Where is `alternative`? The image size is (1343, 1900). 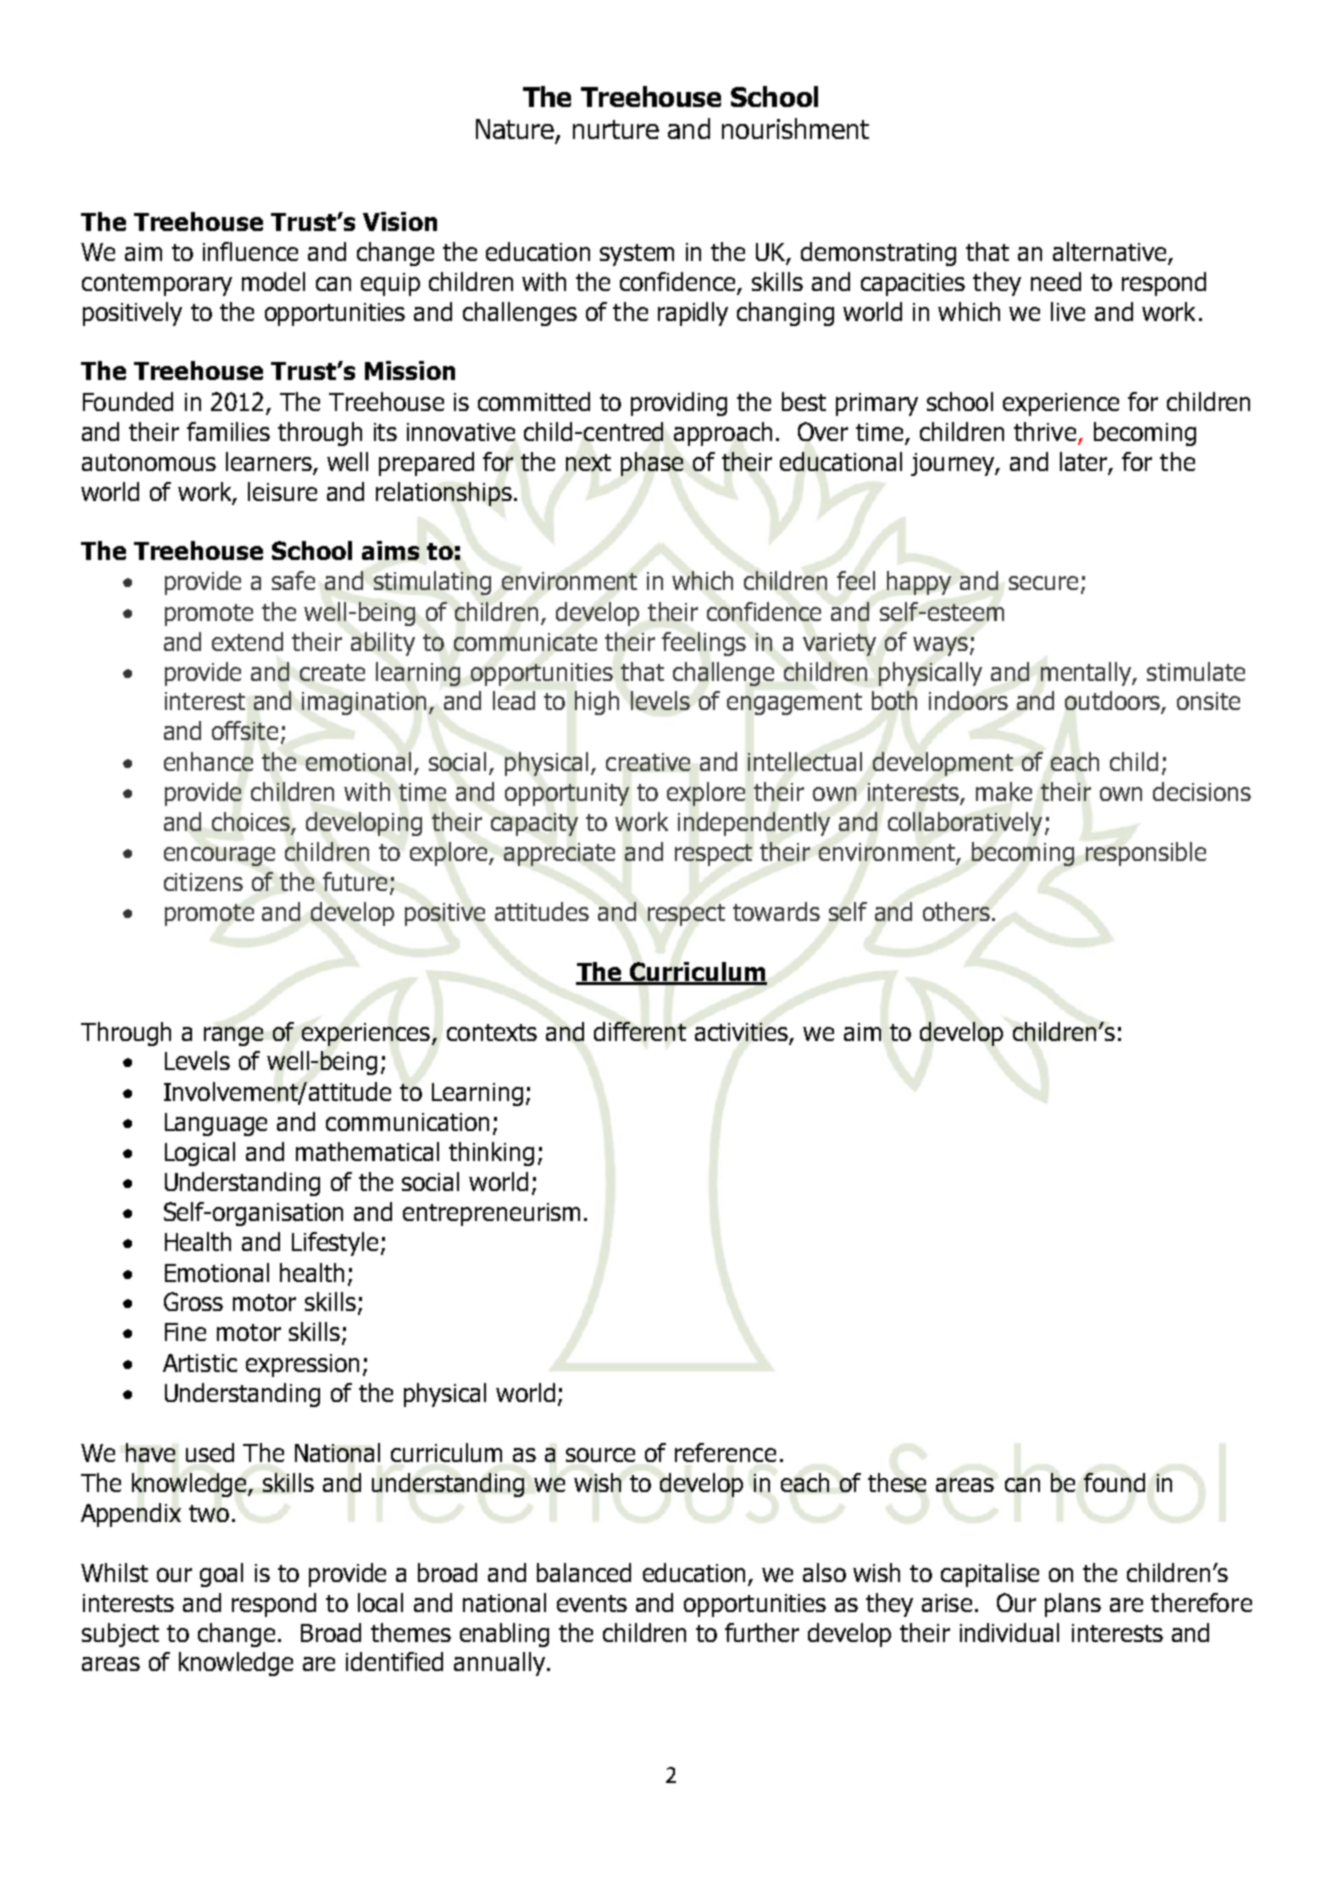
alternative is located at coordinates (1111, 253).
